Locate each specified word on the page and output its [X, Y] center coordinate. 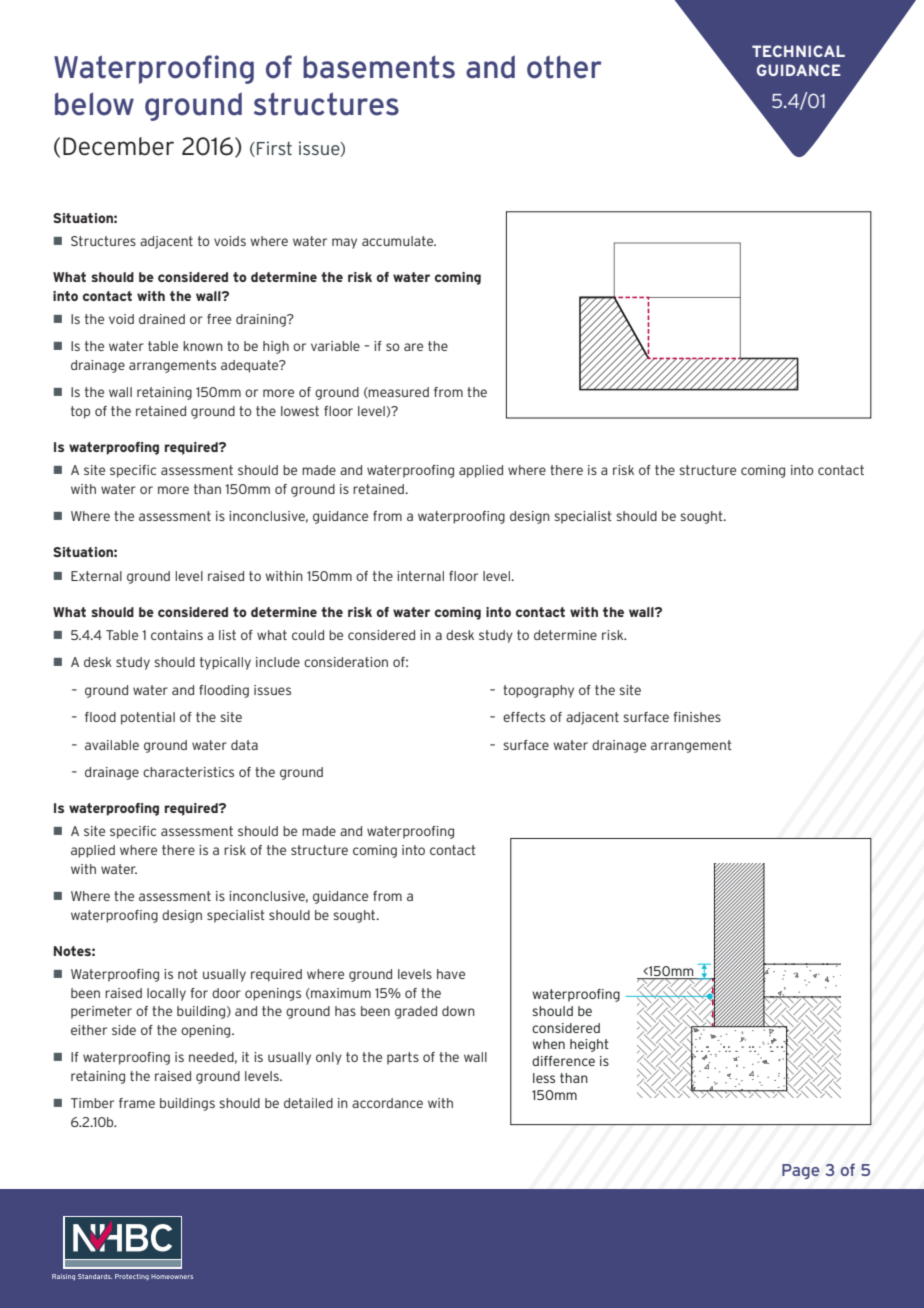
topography [538, 691]
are [413, 347]
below [94, 104]
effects [524, 717]
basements [379, 67]
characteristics [188, 772]
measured [398, 392]
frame [137, 1103]
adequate [251, 366]
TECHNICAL [798, 51]
